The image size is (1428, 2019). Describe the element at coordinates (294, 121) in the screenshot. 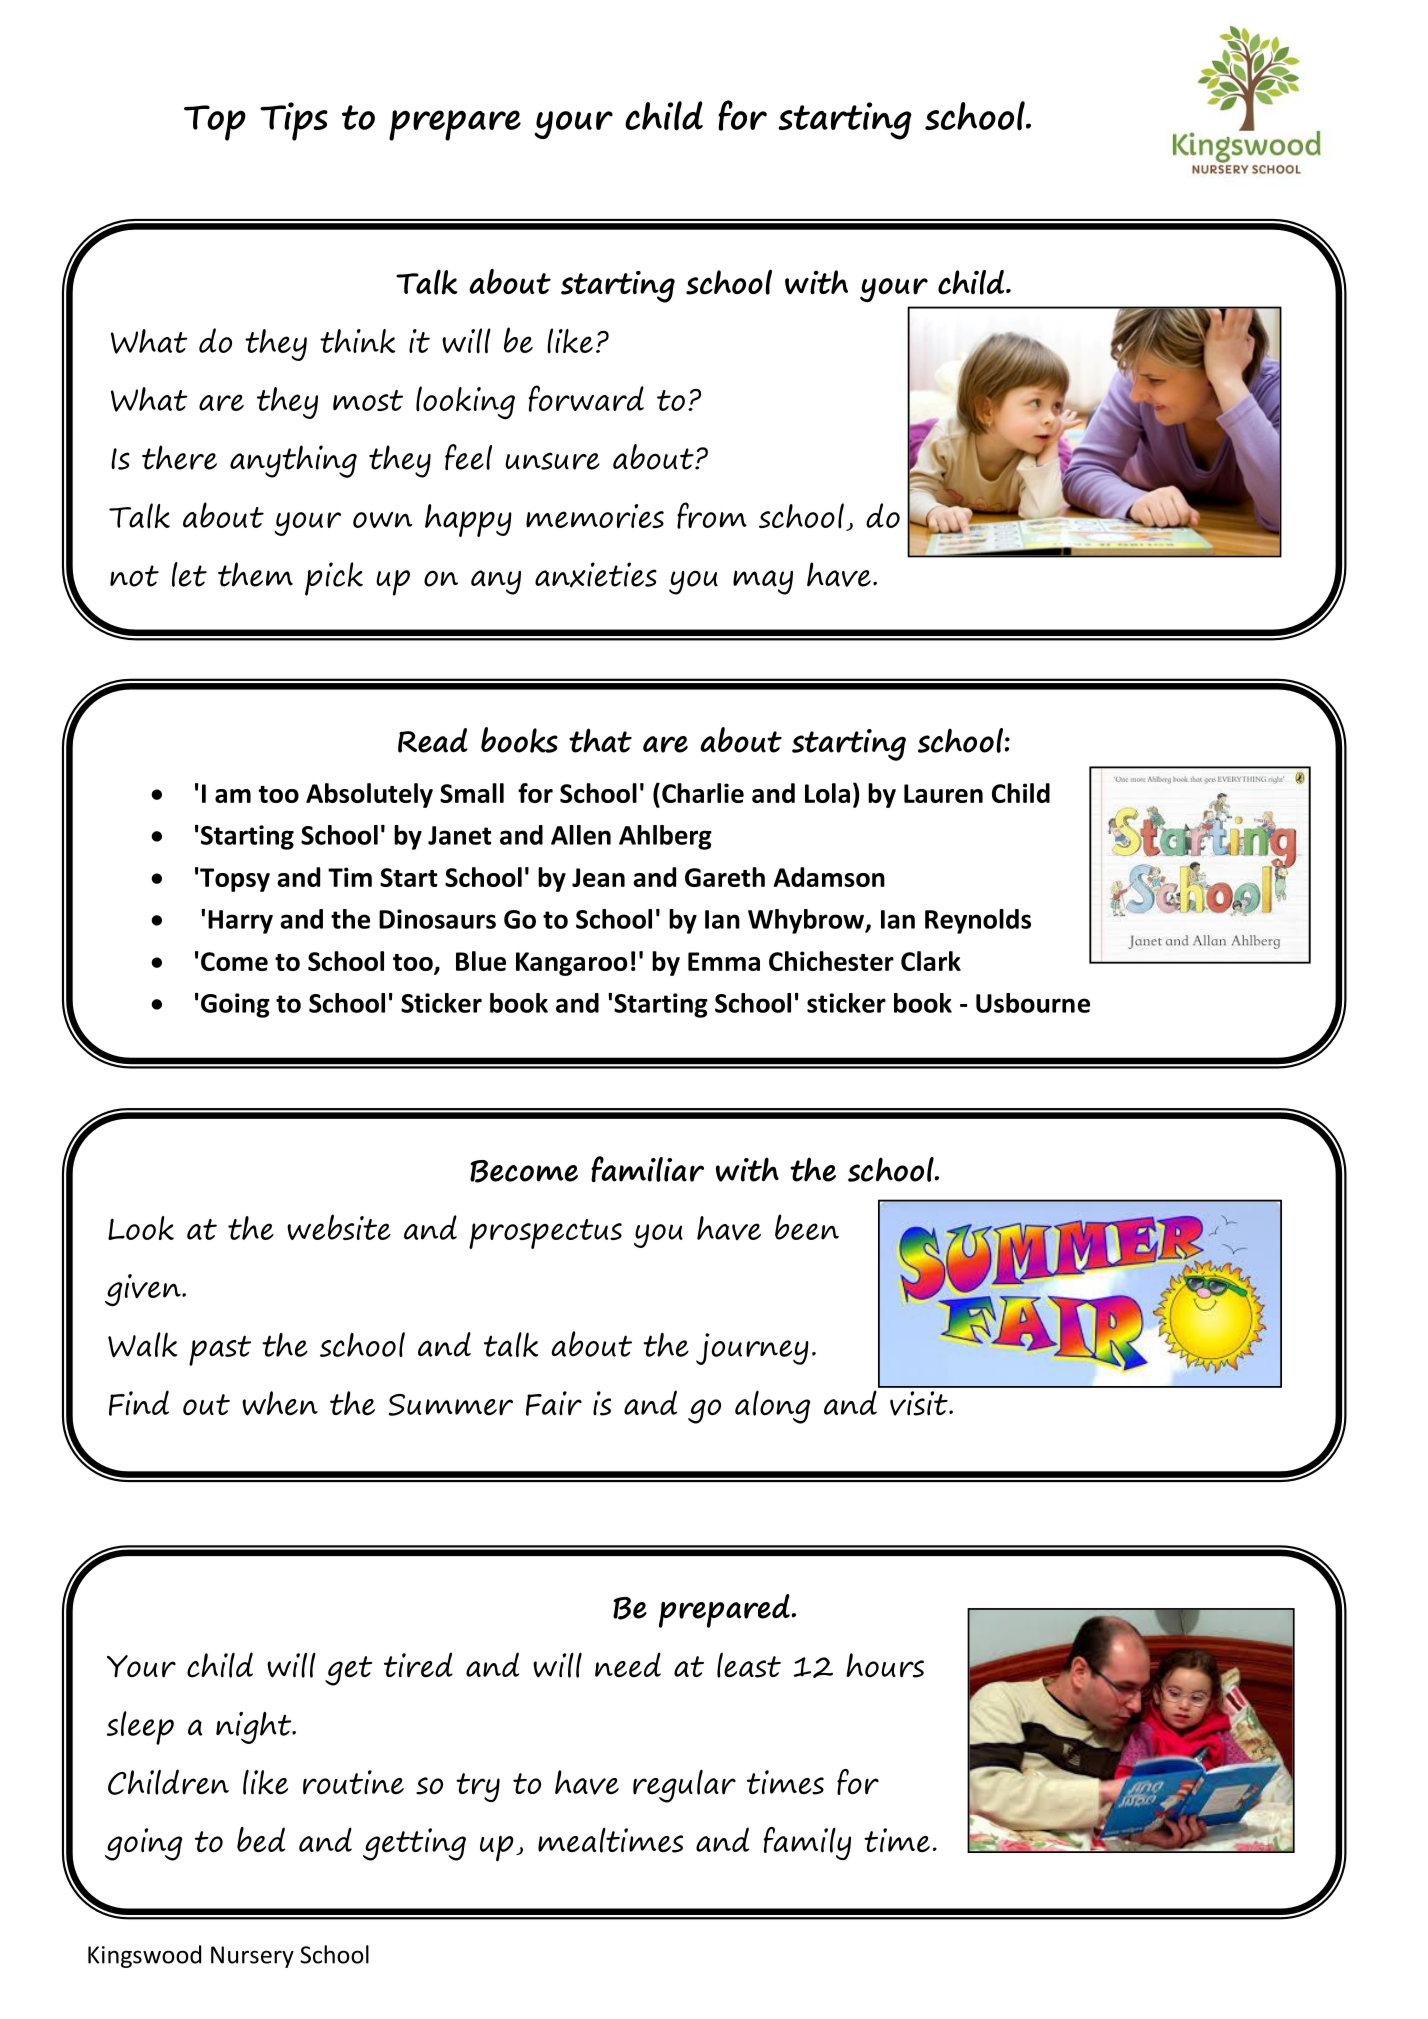

I see `Tips` at that location.
